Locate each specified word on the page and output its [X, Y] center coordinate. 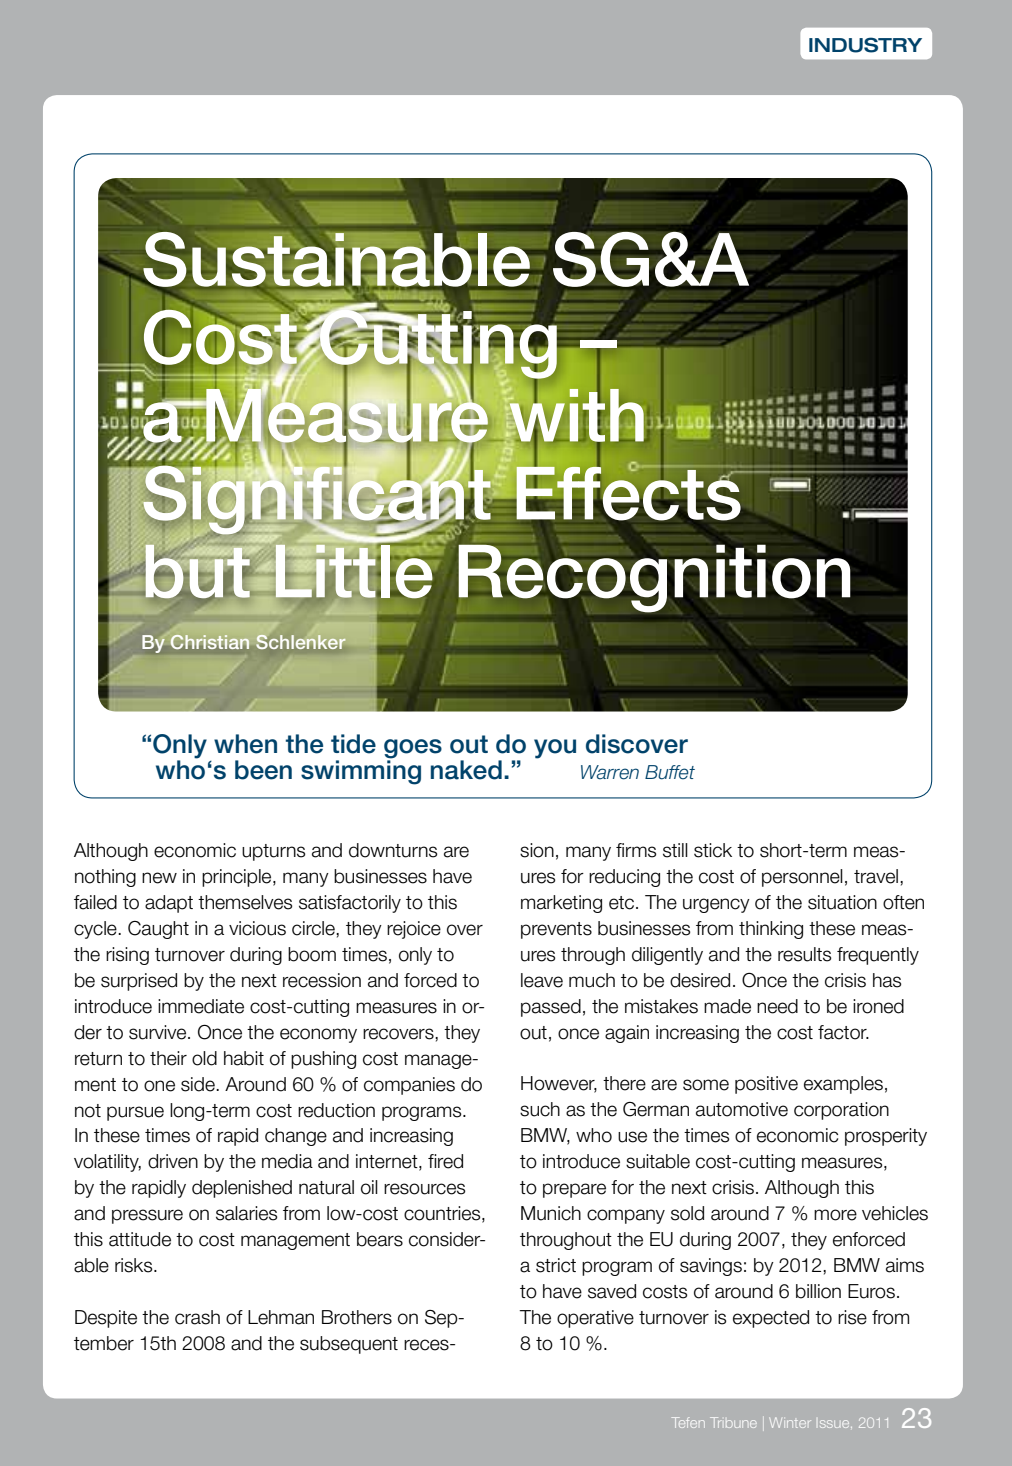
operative [595, 1319]
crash [197, 1317]
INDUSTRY [865, 45]
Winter [790, 1422]
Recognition [653, 578]
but [199, 572]
